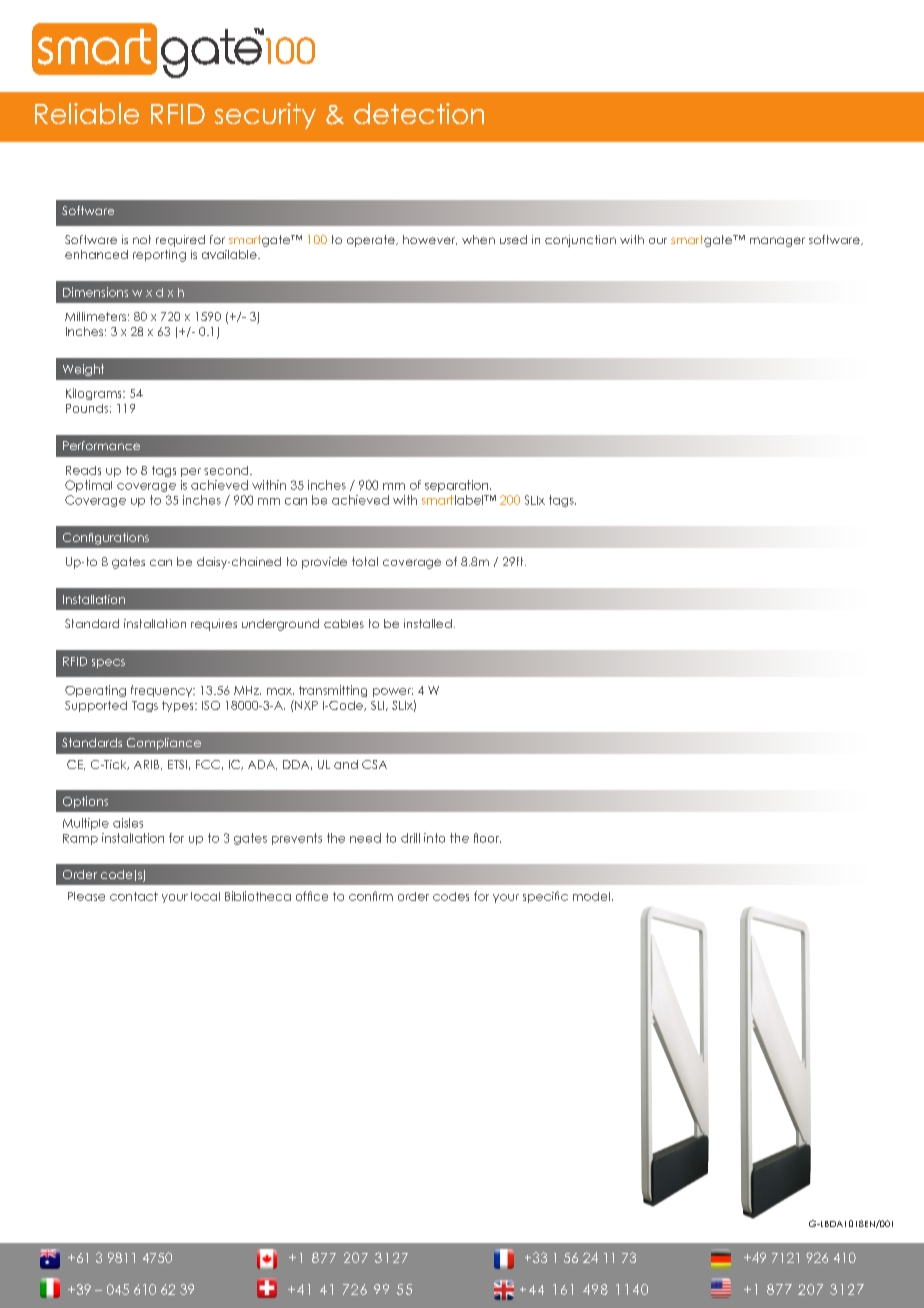 The image size is (924, 1308). What do you see at coordinates (430, 240) in the page?
I see `however` at bounding box center [430, 240].
